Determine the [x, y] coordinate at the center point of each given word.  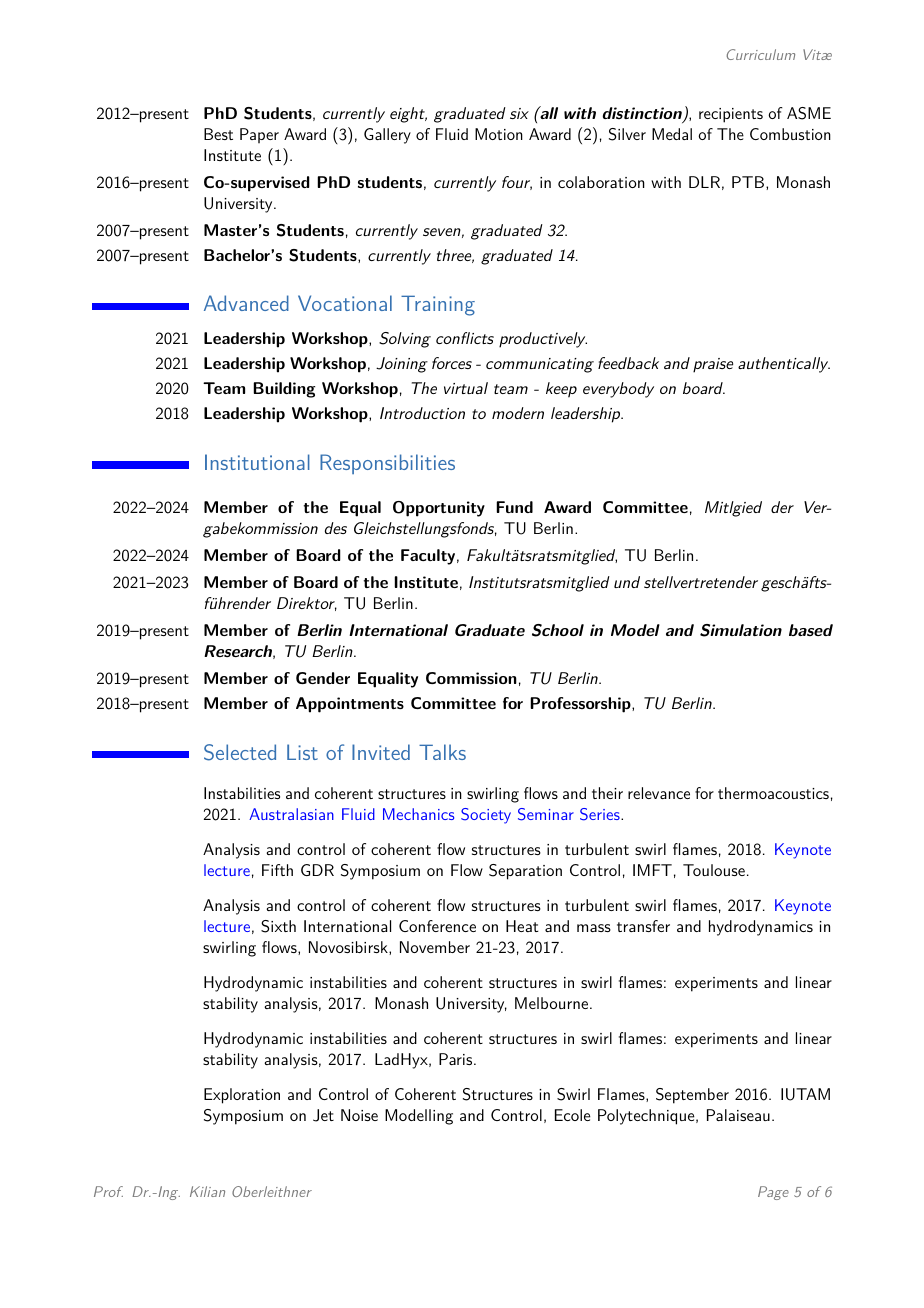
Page [773, 1193]
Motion [499, 134]
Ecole [573, 1115]
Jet [323, 1115]
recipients [731, 115]
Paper [259, 135]
